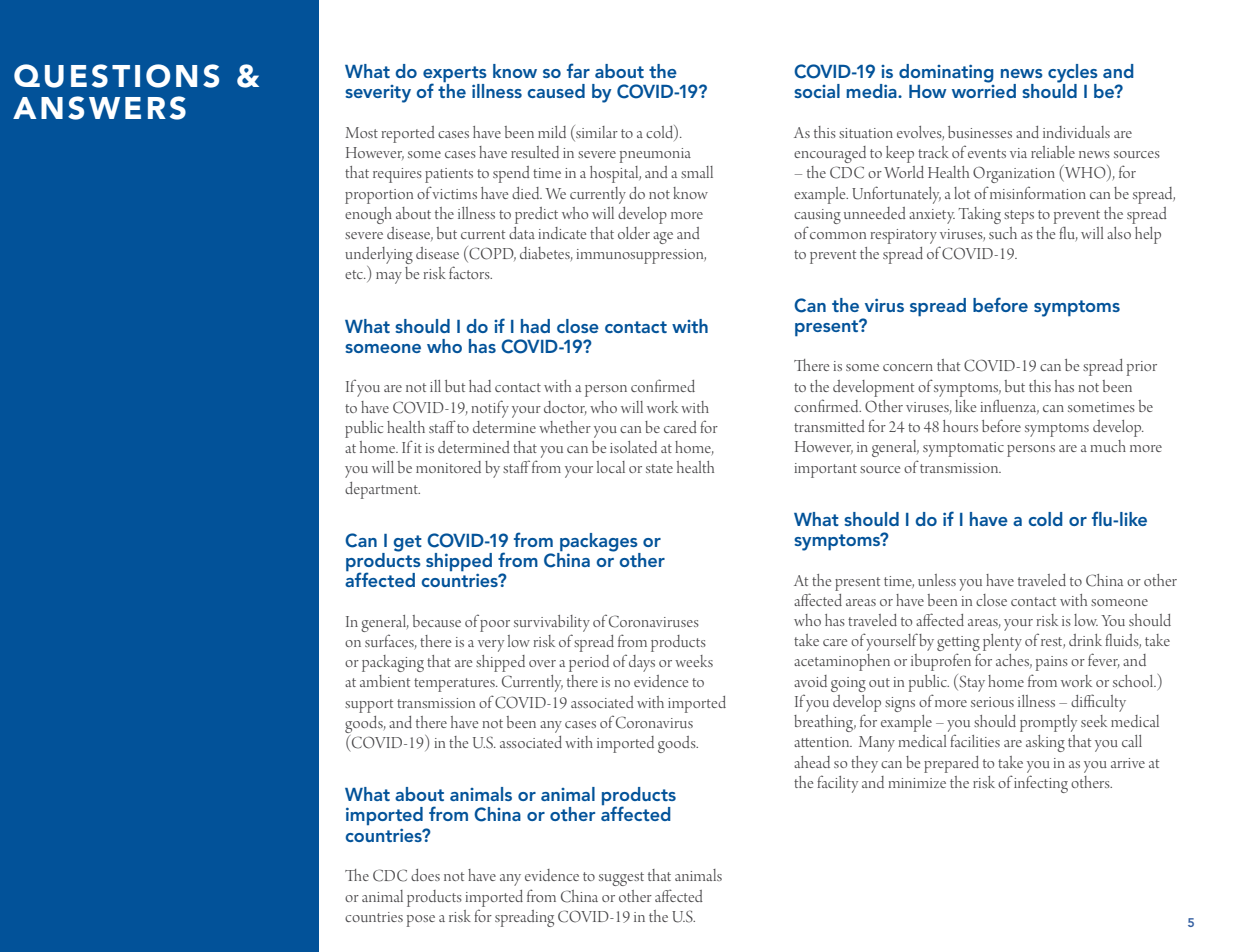 The width and height of the screenshot is (1233, 952). What do you see at coordinates (470, 272) in the screenshot?
I see `factors` at bounding box center [470, 272].
